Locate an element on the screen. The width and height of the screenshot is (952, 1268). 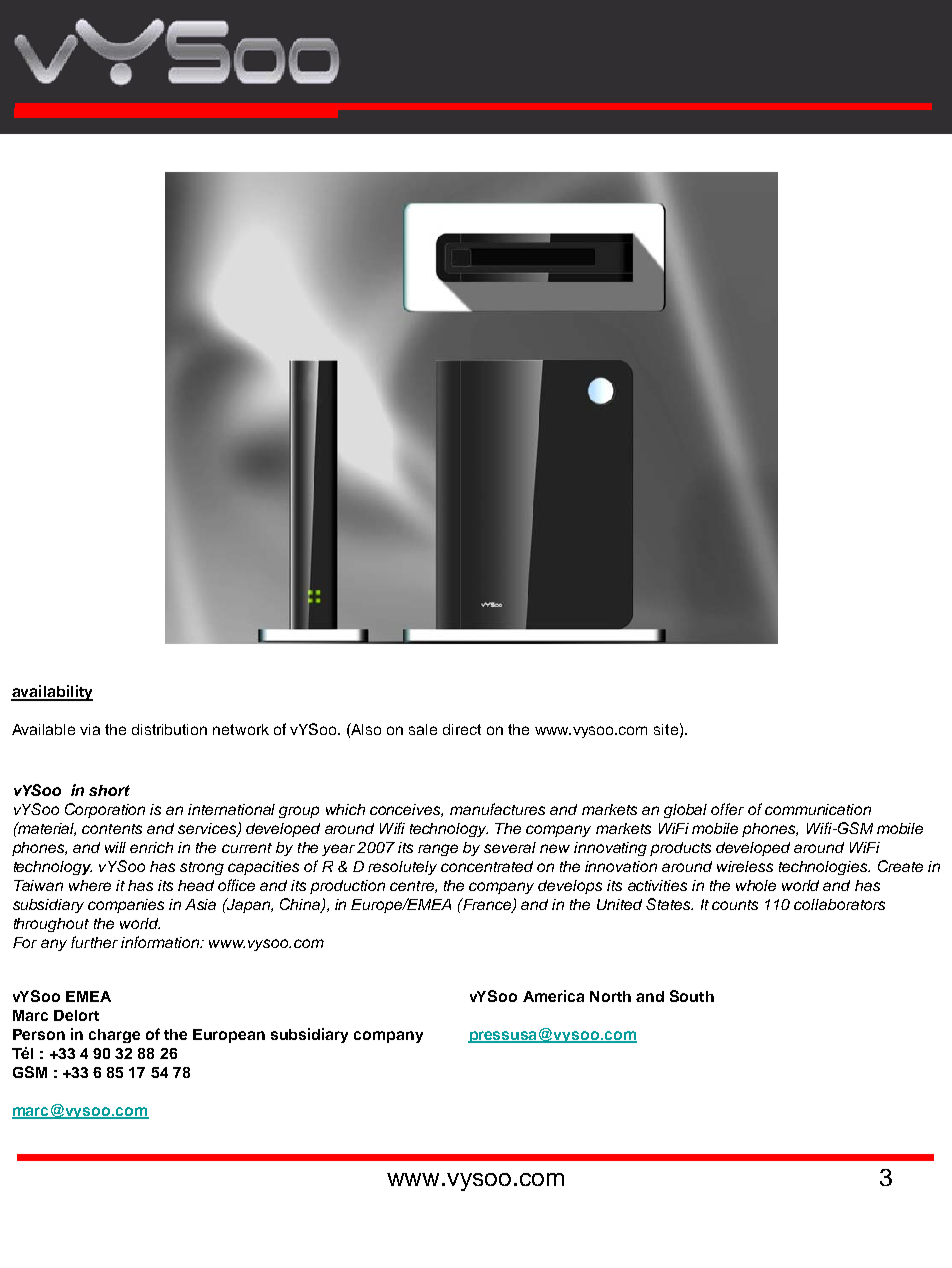
direct is located at coordinates (462, 729).
